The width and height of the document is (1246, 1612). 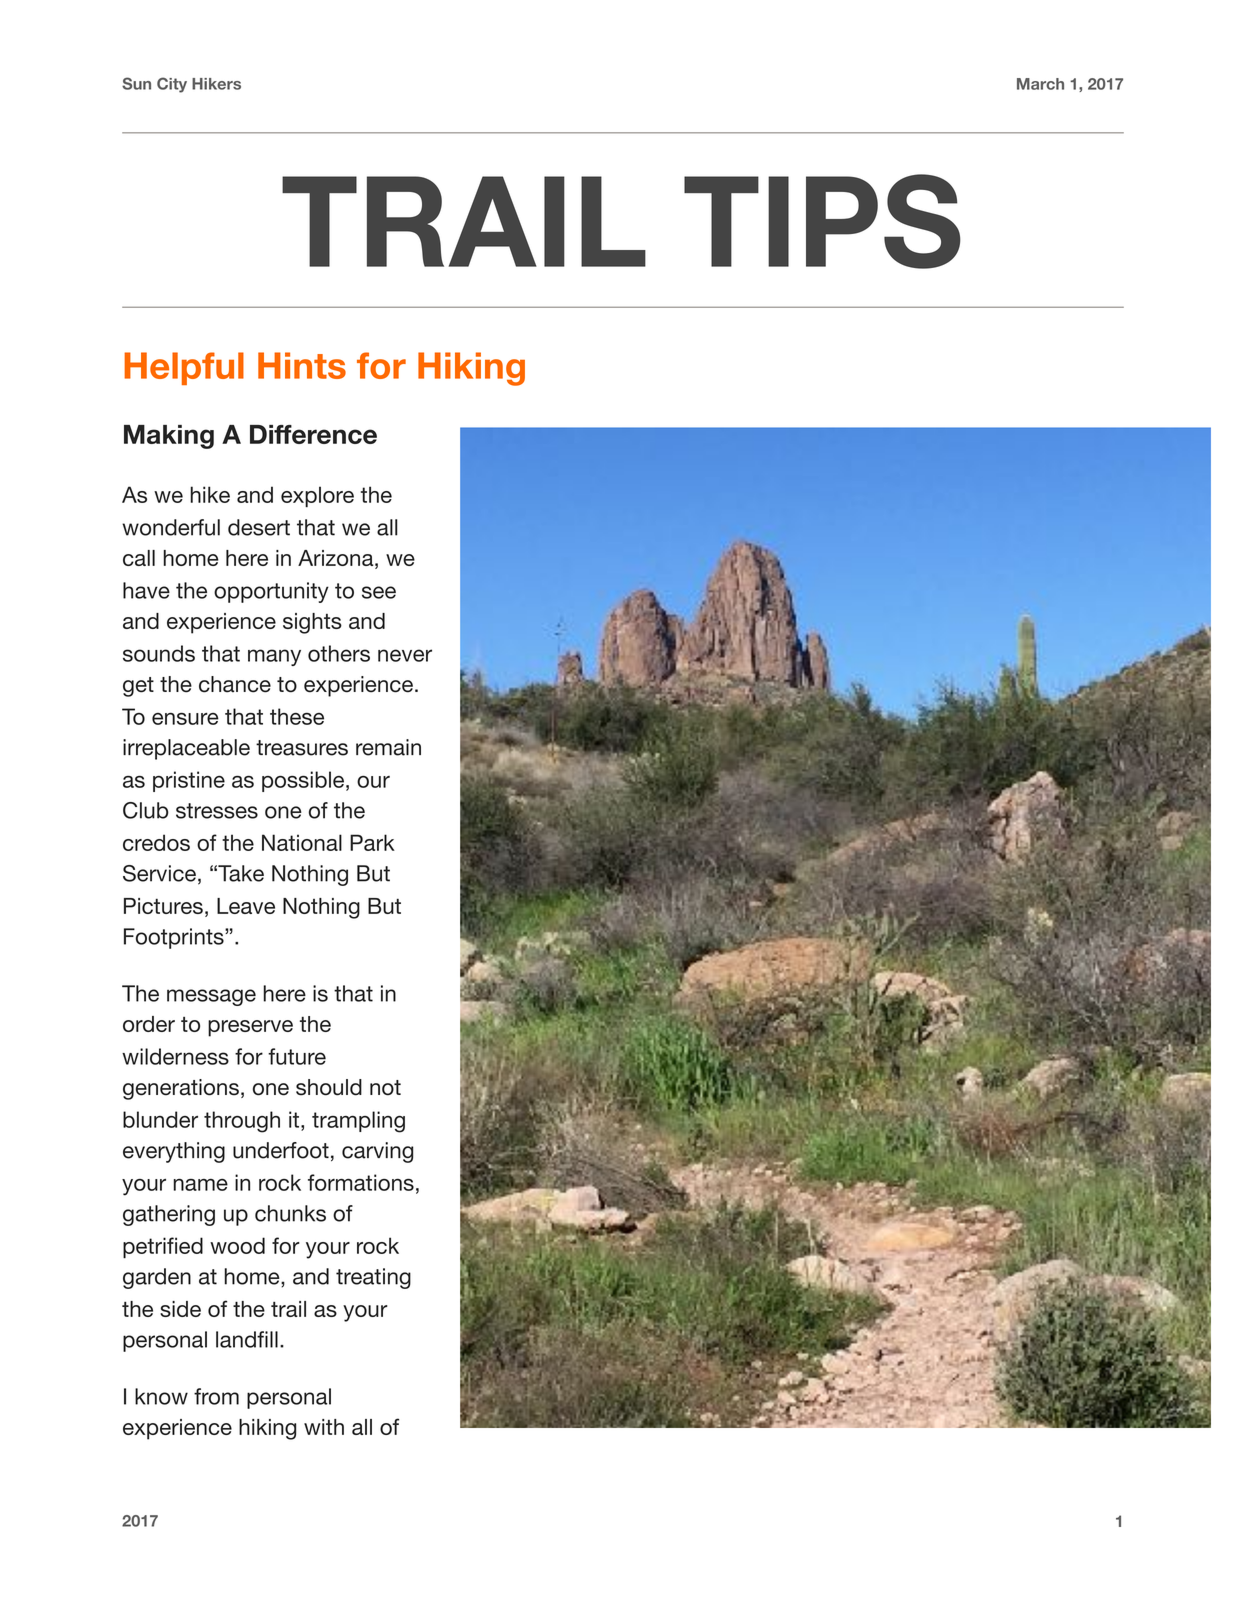 What do you see at coordinates (379, 592) in the document?
I see `see` at bounding box center [379, 592].
